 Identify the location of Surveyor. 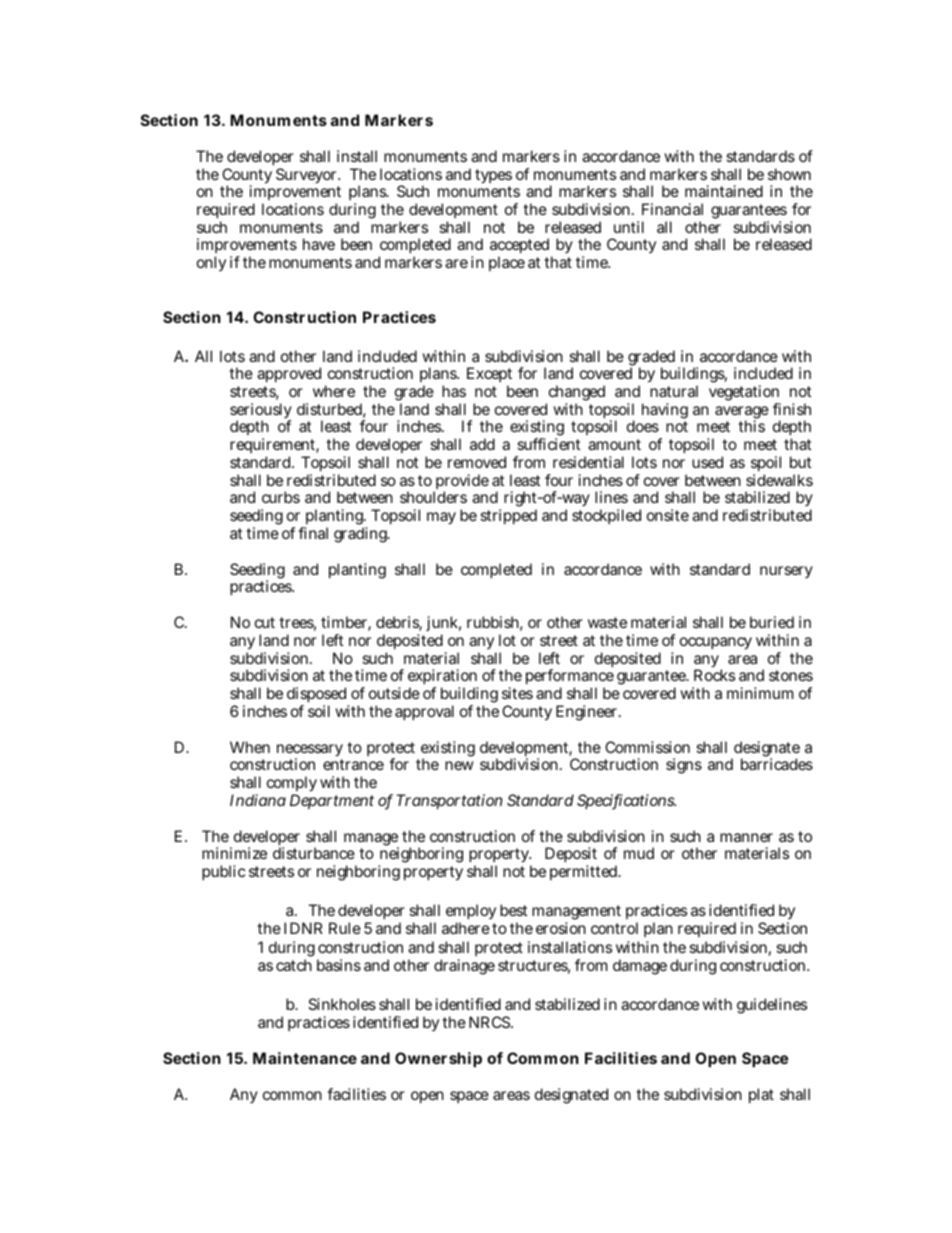
(308, 177).
